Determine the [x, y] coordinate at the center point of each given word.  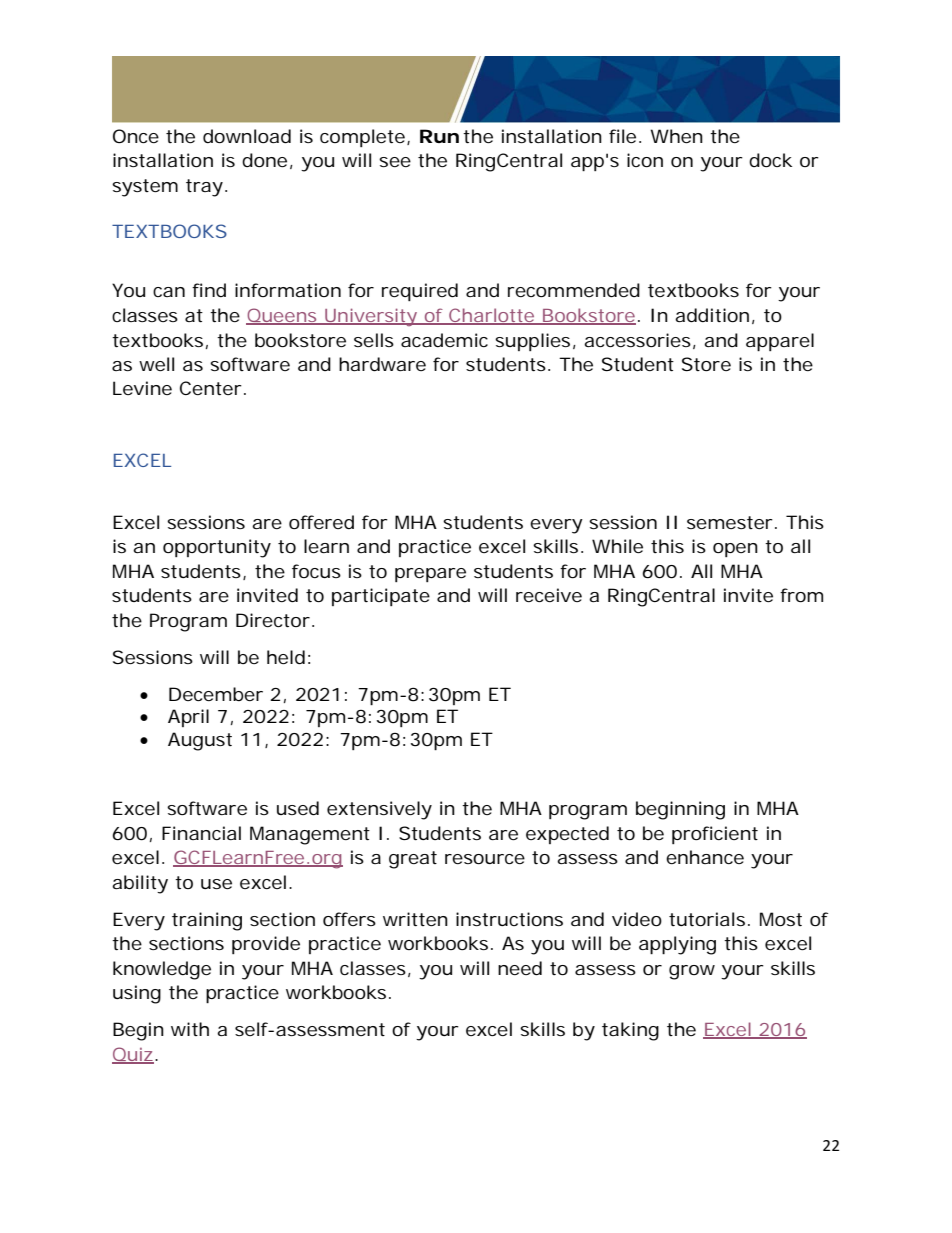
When [676, 136]
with [190, 1029]
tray [204, 188]
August [200, 741]
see [395, 162]
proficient [715, 835]
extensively [379, 810]
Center [211, 388]
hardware [382, 364]
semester [730, 522]
